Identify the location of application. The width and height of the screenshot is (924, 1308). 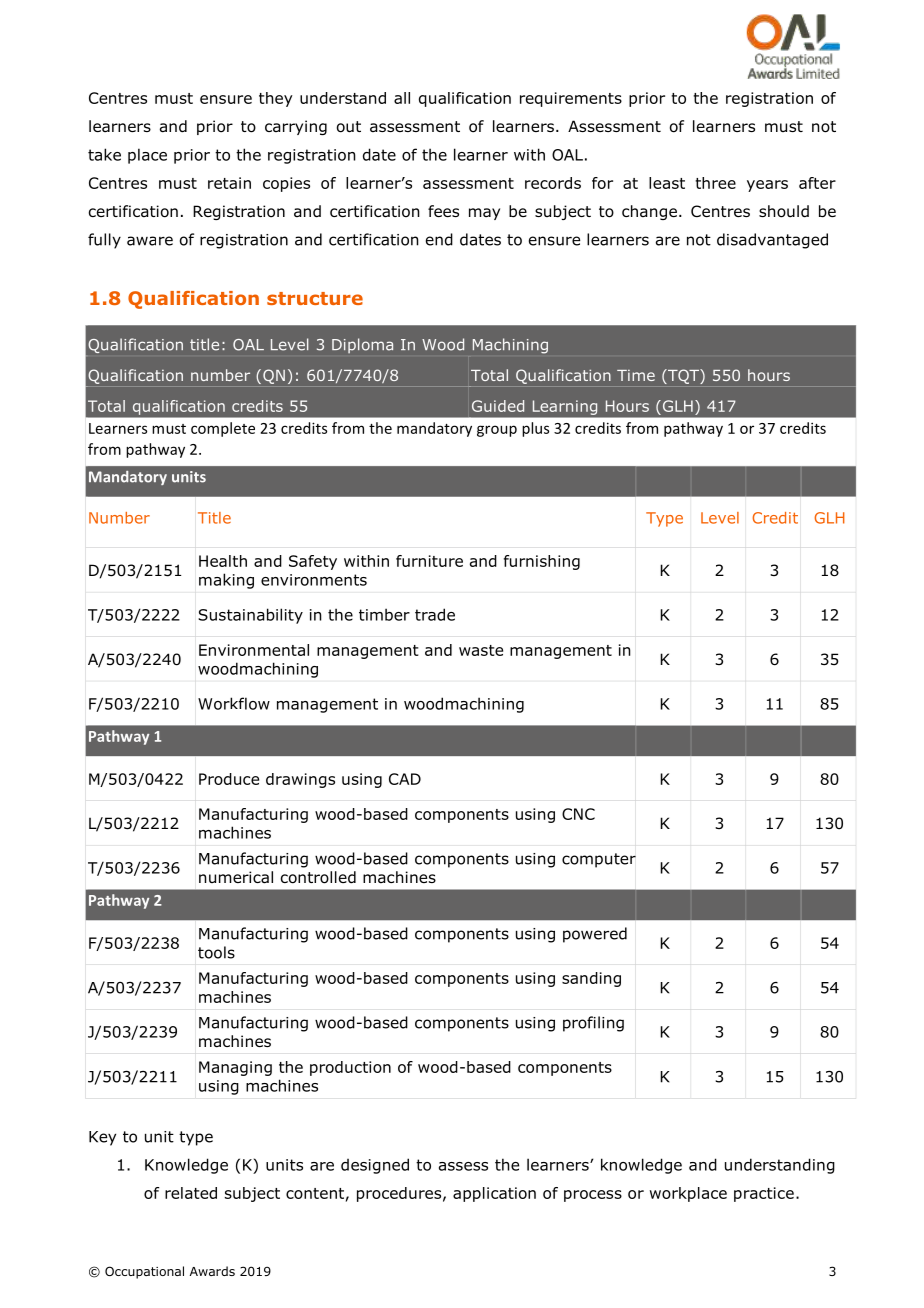
(494, 1194).
